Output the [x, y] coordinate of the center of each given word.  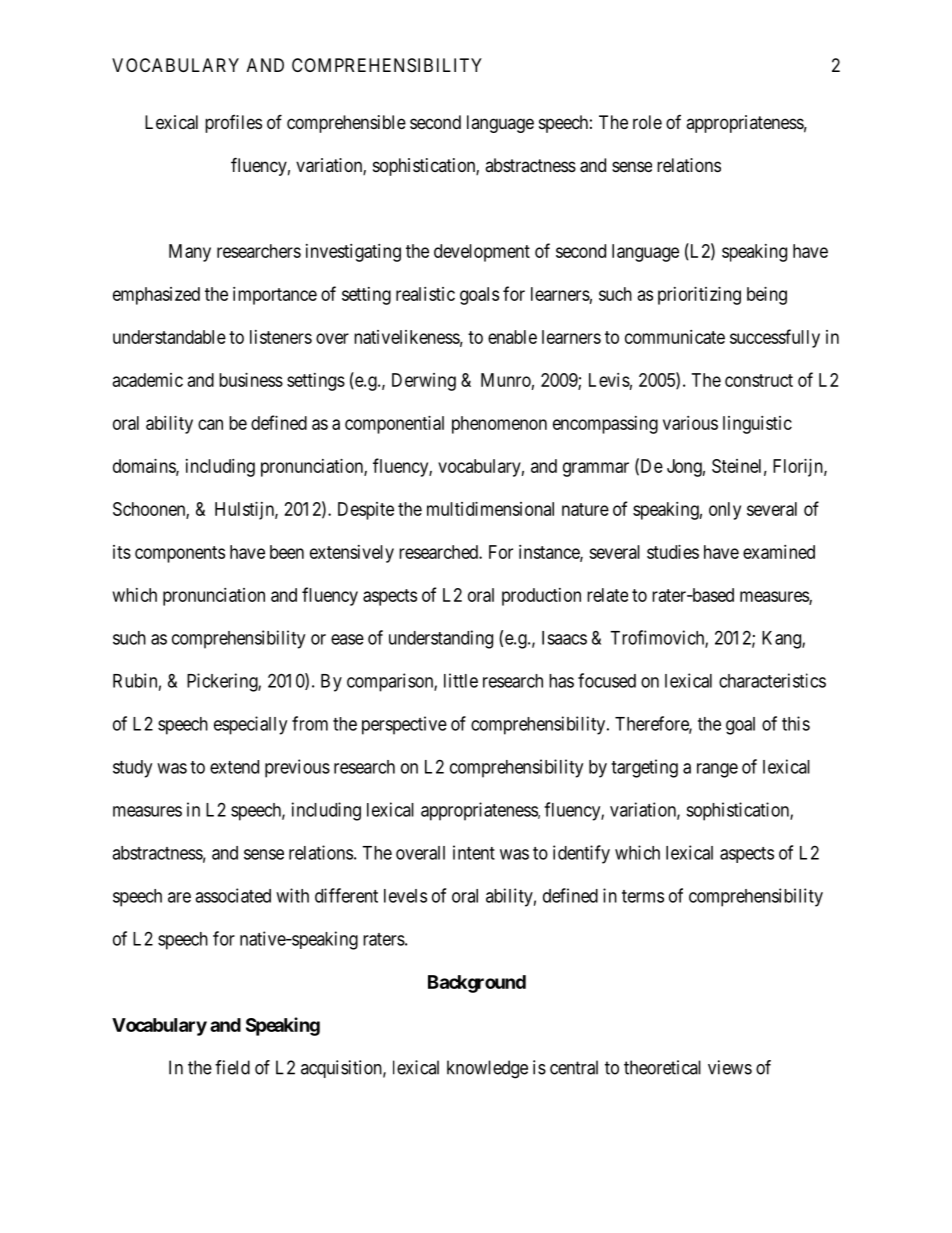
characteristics [772, 680]
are [179, 897]
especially [250, 725]
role [647, 122]
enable [512, 337]
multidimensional [490, 509]
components [180, 554]
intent [474, 852]
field [232, 1067]
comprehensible [346, 124]
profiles [233, 124]
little [461, 680]
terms [643, 896]
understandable [169, 337]
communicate [675, 337]
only [725, 511]
